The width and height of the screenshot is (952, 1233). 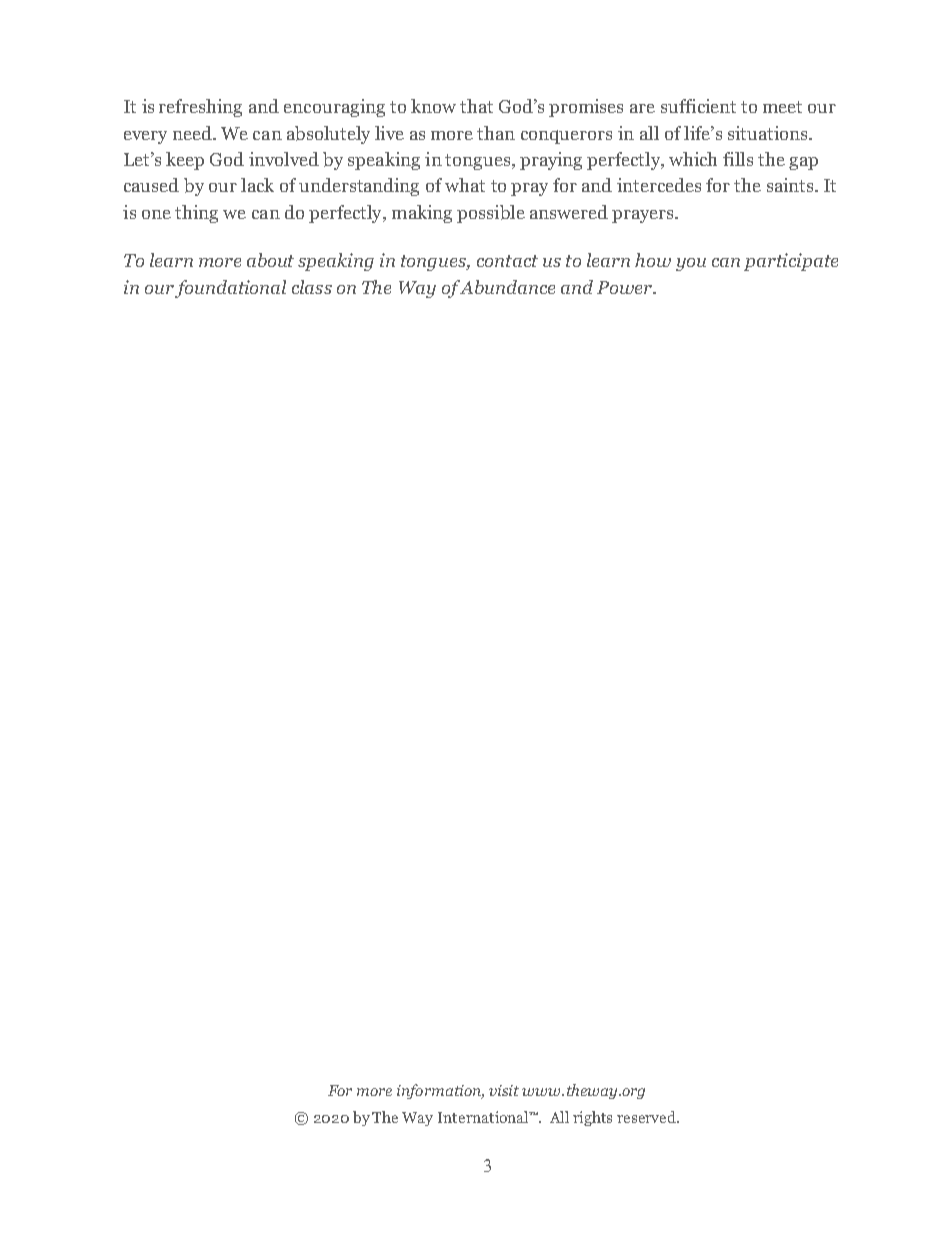 I want to click on rights, so click(x=592, y=1118).
